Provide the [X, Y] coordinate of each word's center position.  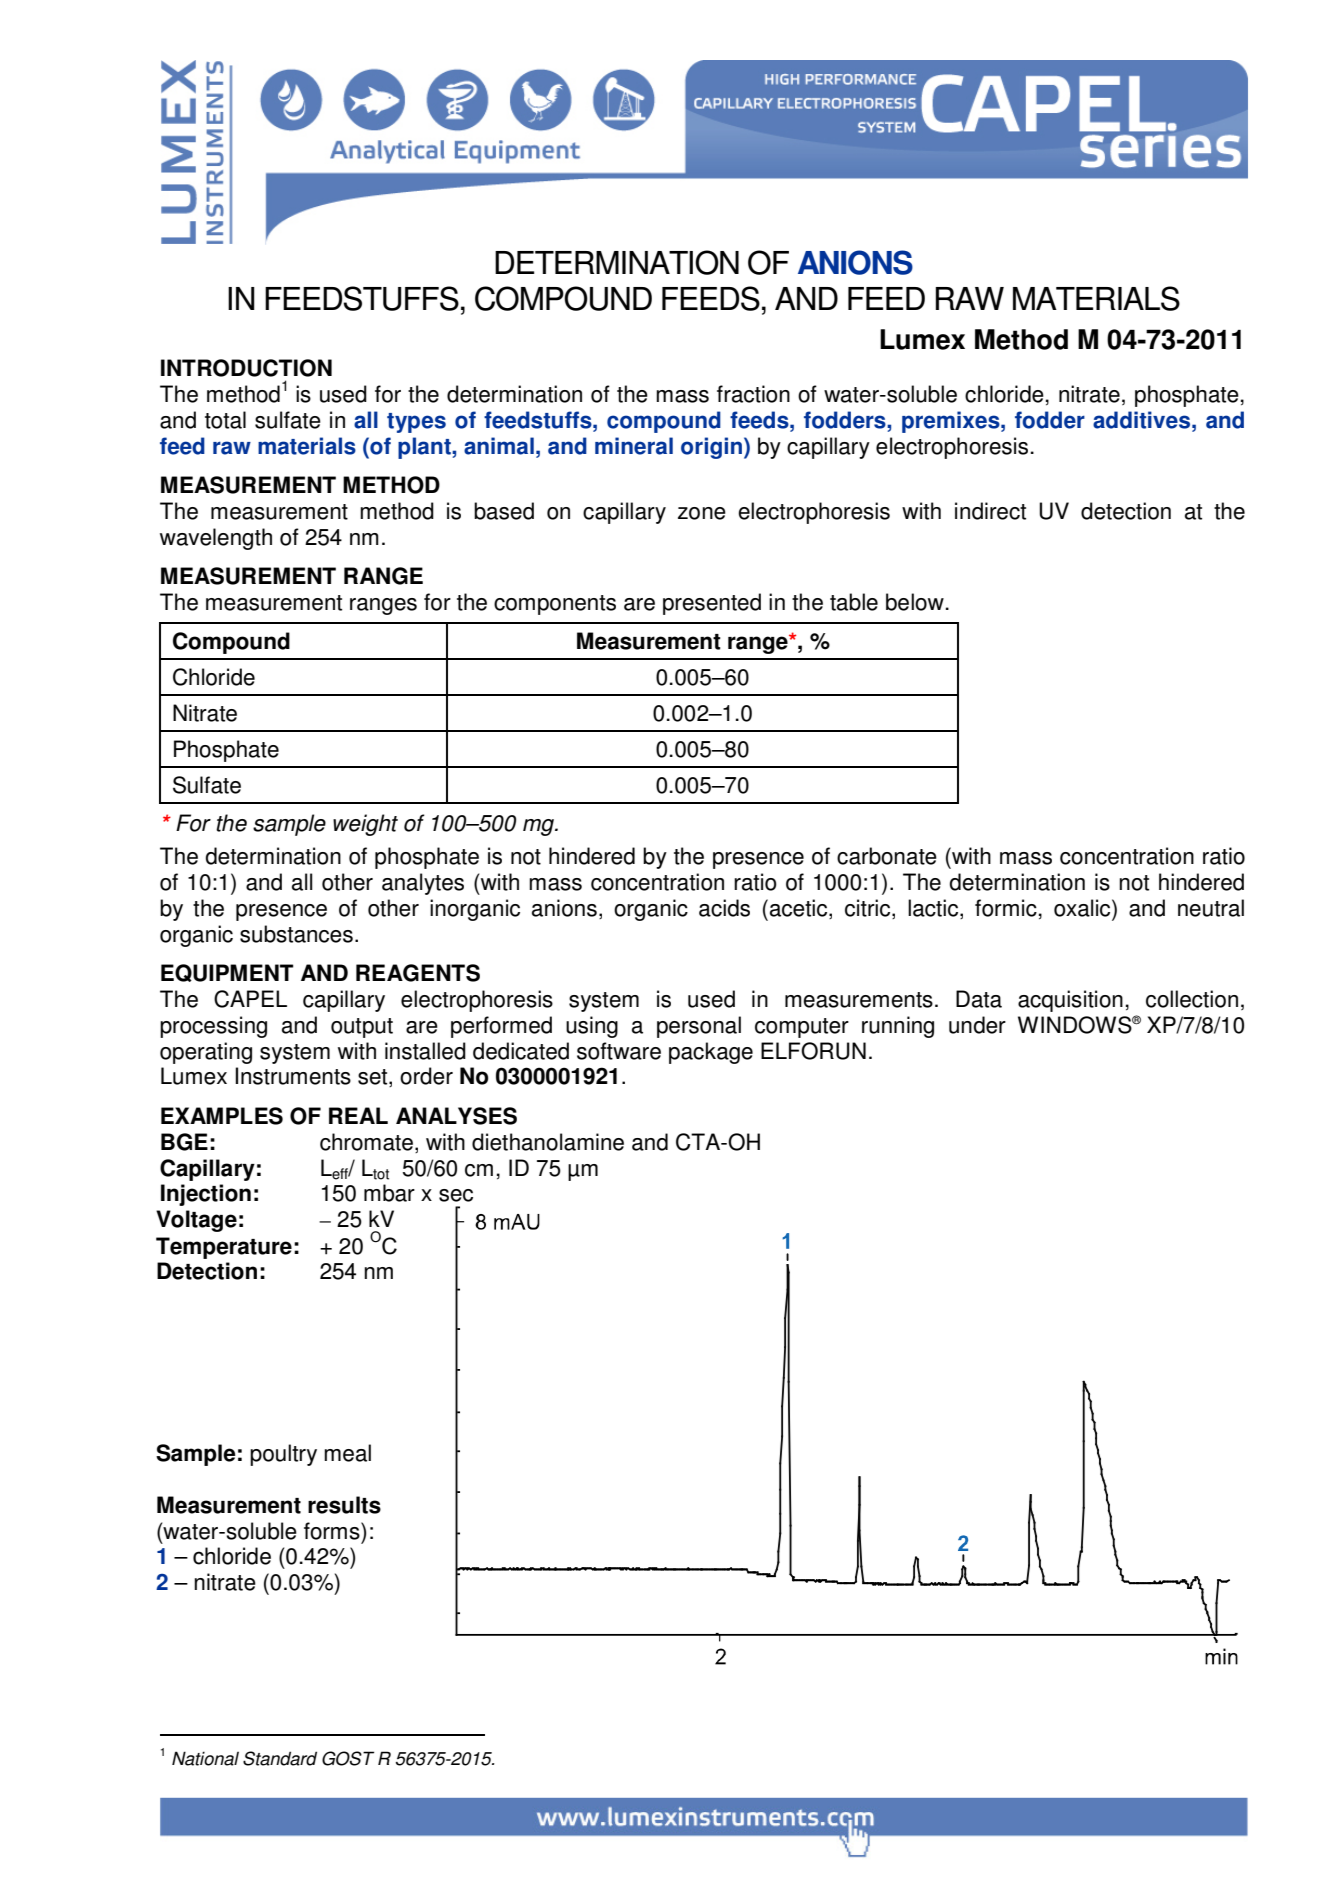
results [344, 1505]
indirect [990, 511]
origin [711, 448]
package [711, 1053]
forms [333, 1531]
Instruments [293, 1076]
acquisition [1070, 1001]
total [225, 420]
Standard [280, 1758]
